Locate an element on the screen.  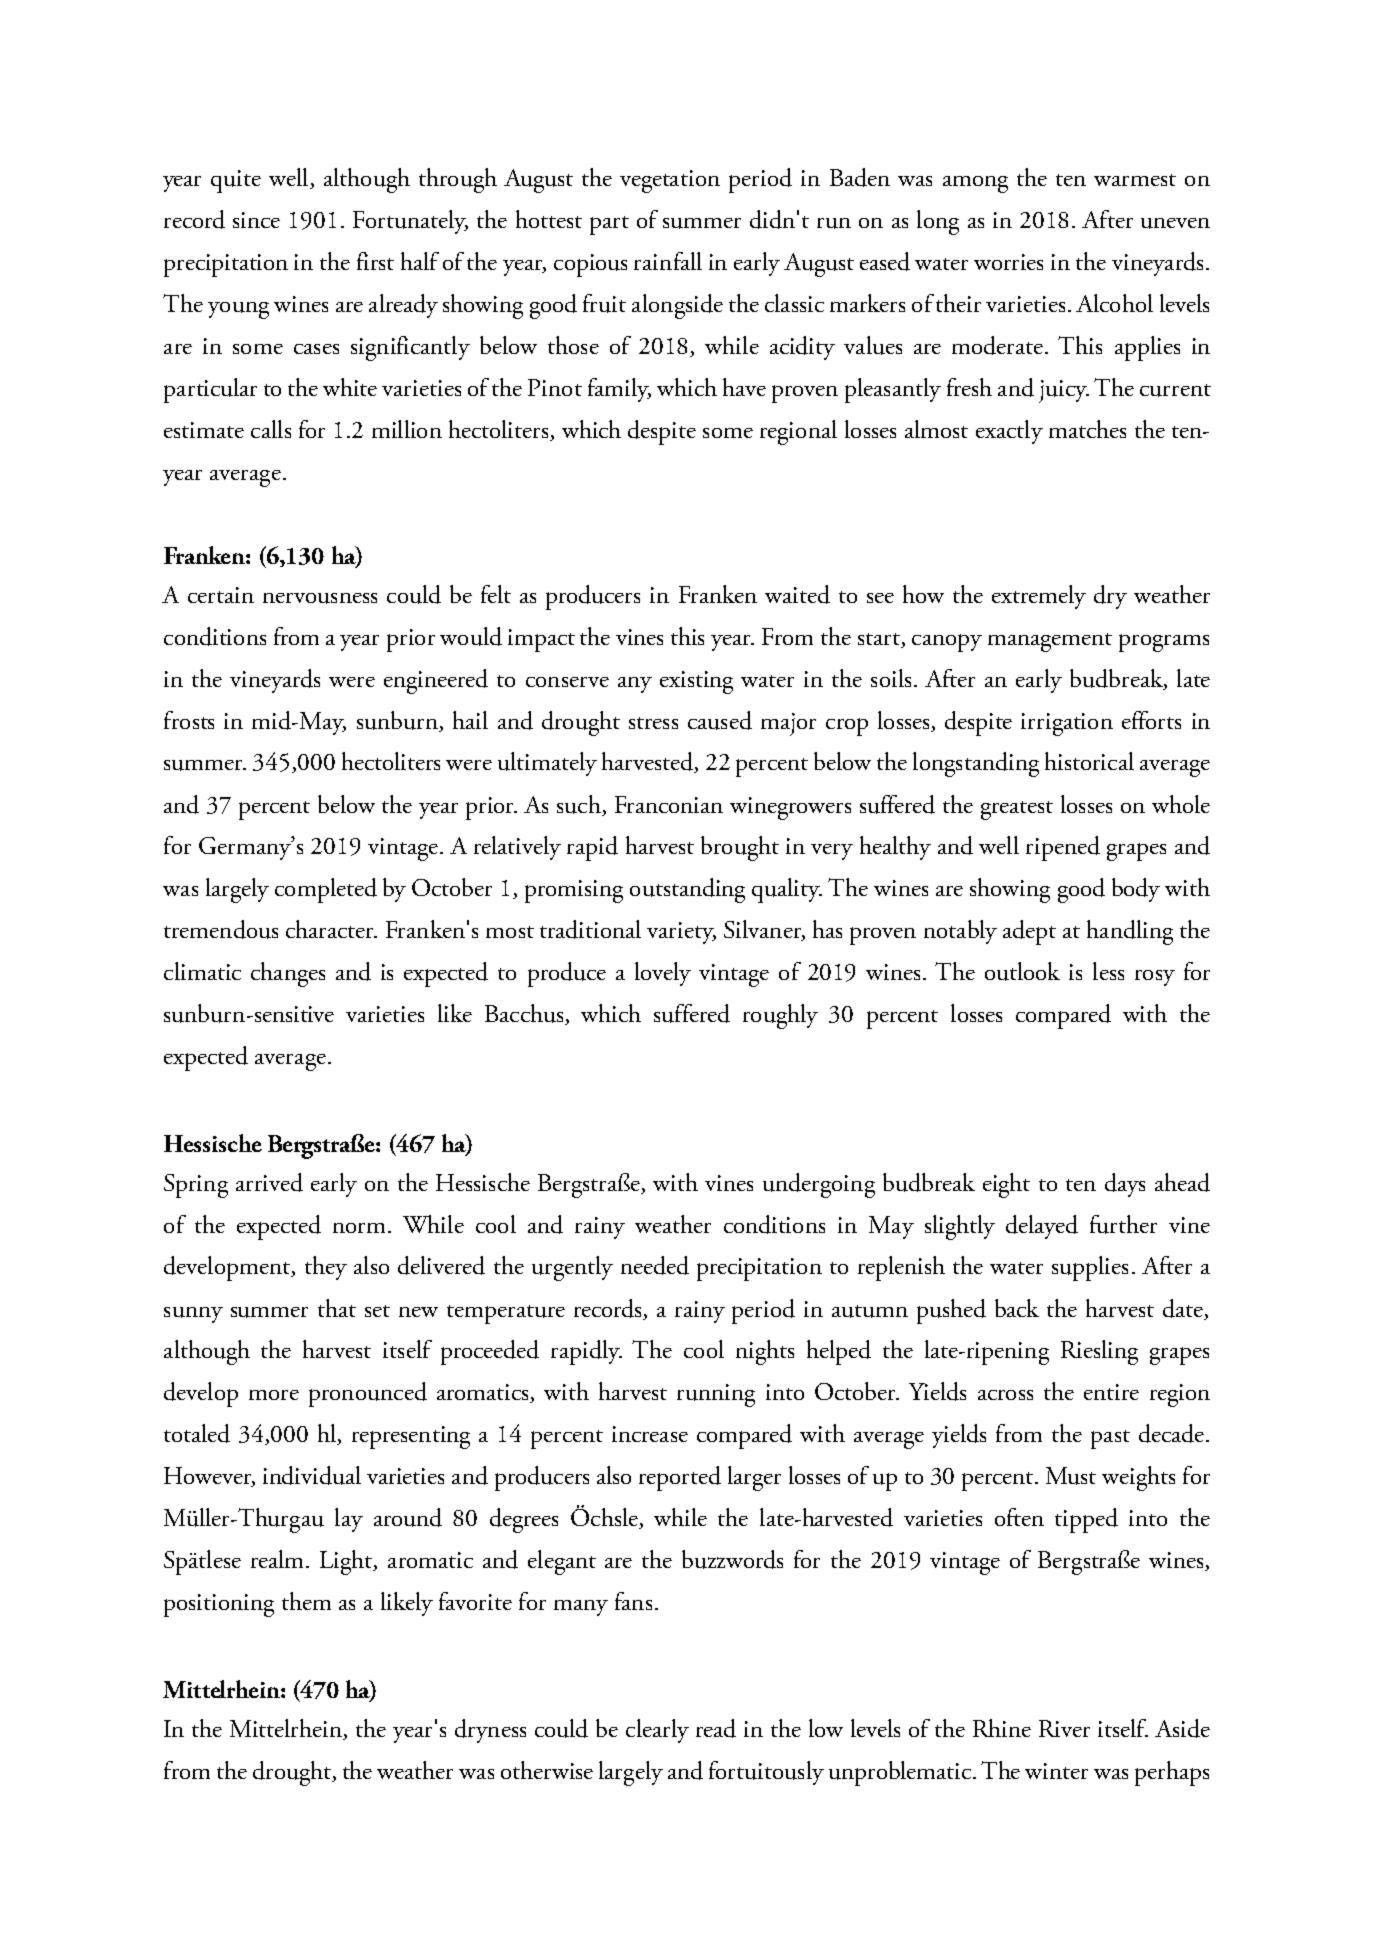
norm is located at coordinates (361, 1228).
